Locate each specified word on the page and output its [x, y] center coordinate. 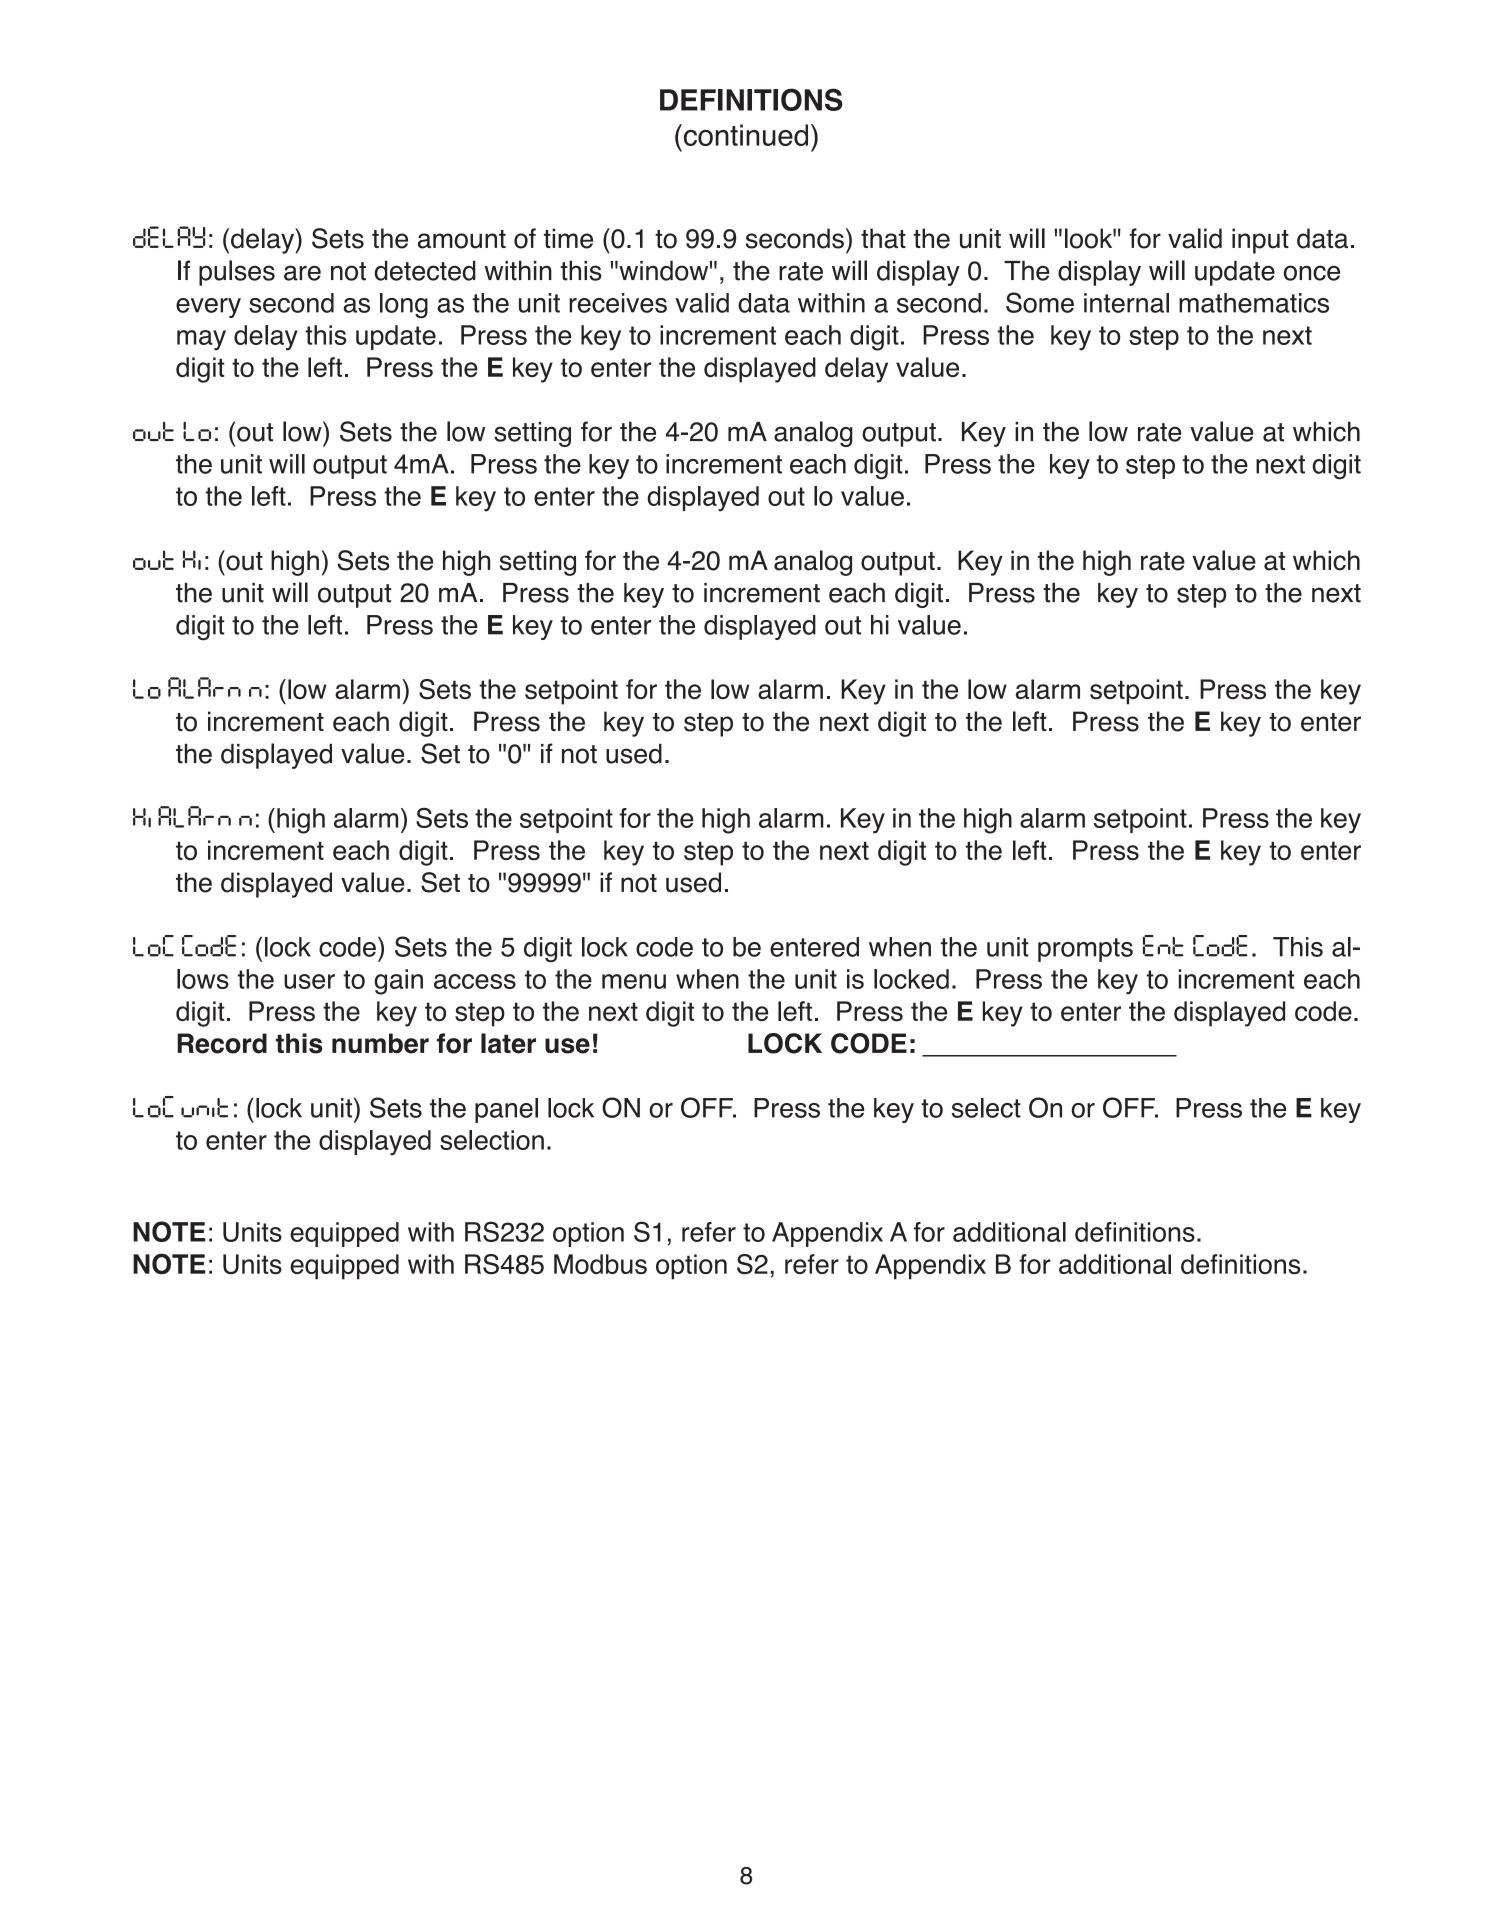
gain [398, 982]
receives [618, 303]
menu [634, 981]
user [309, 981]
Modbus [600, 1264]
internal [1126, 303]
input [1260, 241]
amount [462, 239]
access [475, 981]
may [201, 340]
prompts [1085, 950]
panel [506, 1110]
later [508, 1043]
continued [744, 135]
